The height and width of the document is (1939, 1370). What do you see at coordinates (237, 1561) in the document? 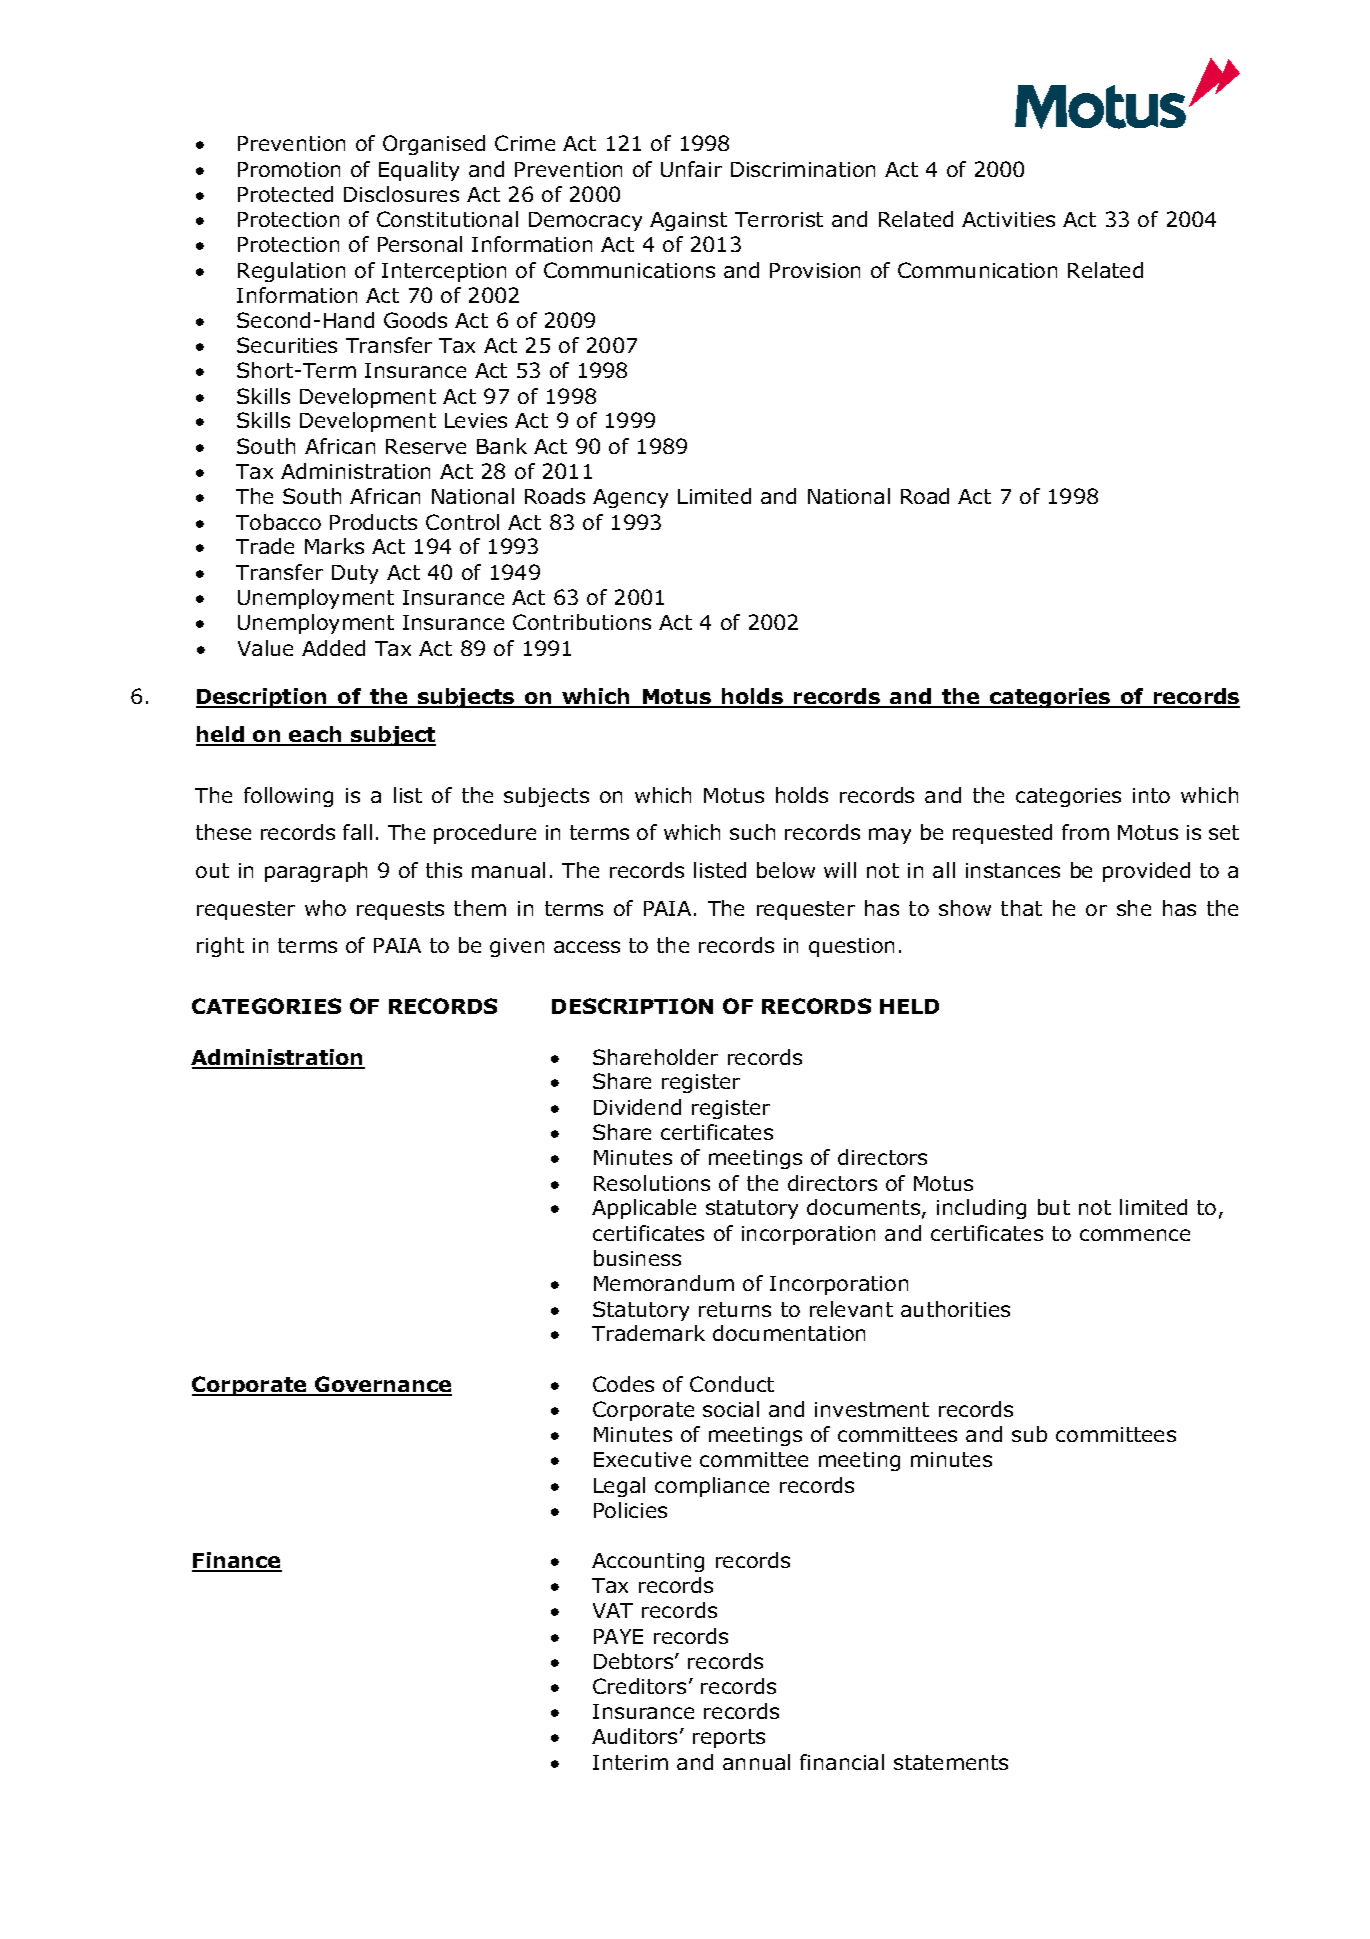
I see `Finance` at bounding box center [237, 1561].
